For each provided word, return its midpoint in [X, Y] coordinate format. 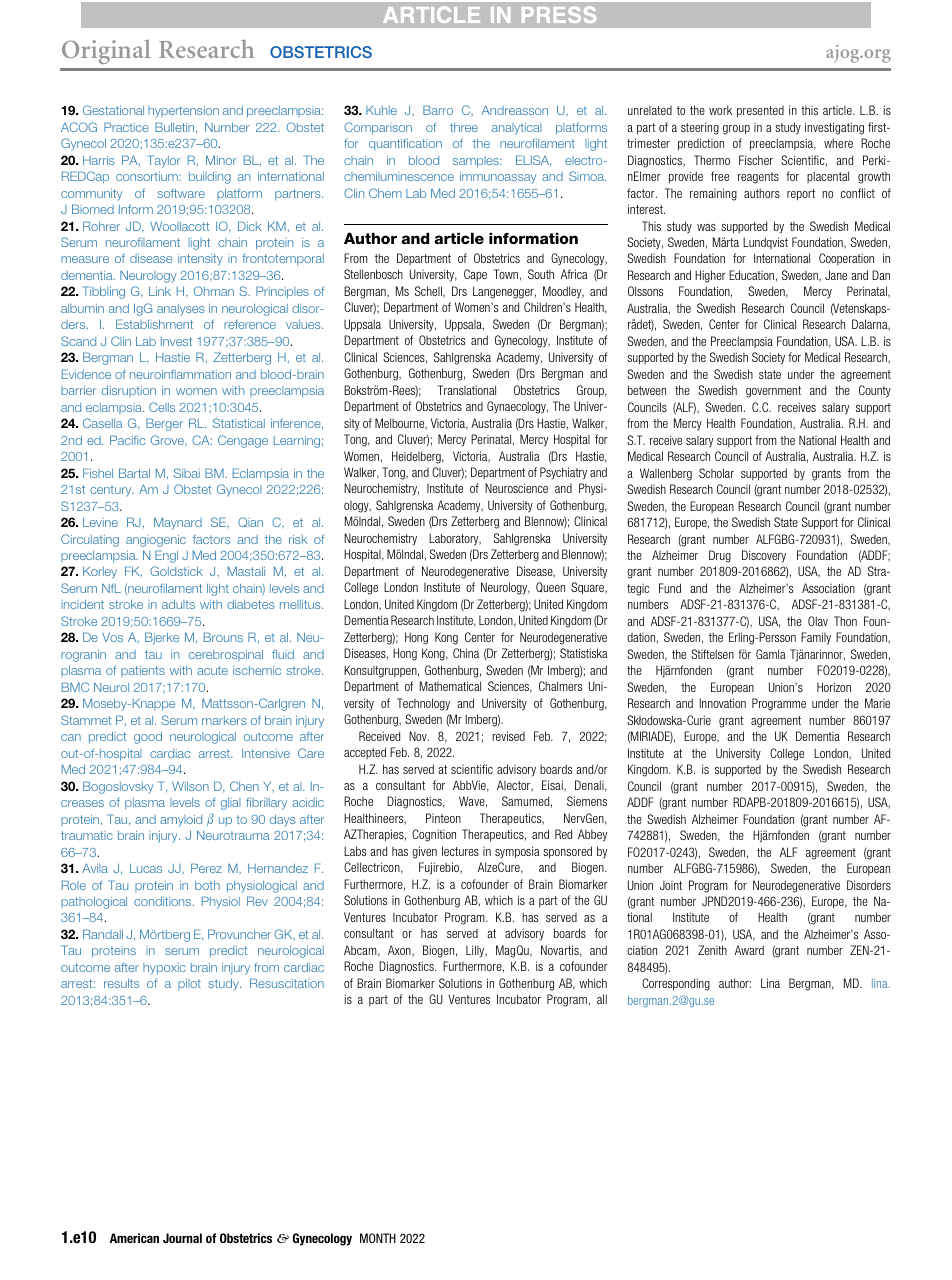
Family [816, 638]
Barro [438, 110]
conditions [164, 901]
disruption [129, 391]
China [466, 653]
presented [760, 112]
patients [143, 671]
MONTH [378, 1238]
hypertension [183, 112]
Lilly [476, 951]
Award [749, 950]
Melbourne [401, 424]
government [773, 392]
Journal [182, 1238]
